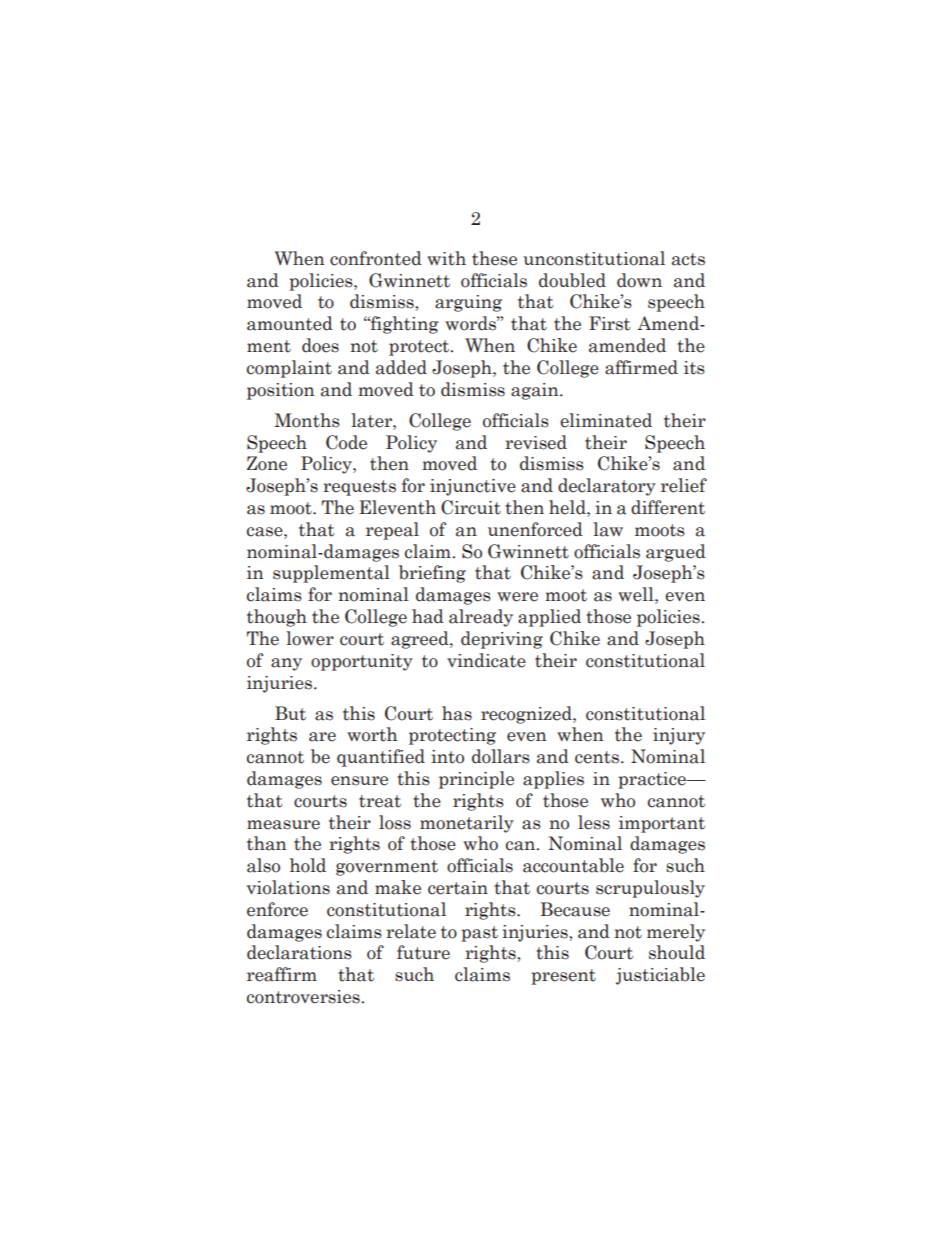 The image size is (952, 1233). I want to click on past, so click(479, 934).
